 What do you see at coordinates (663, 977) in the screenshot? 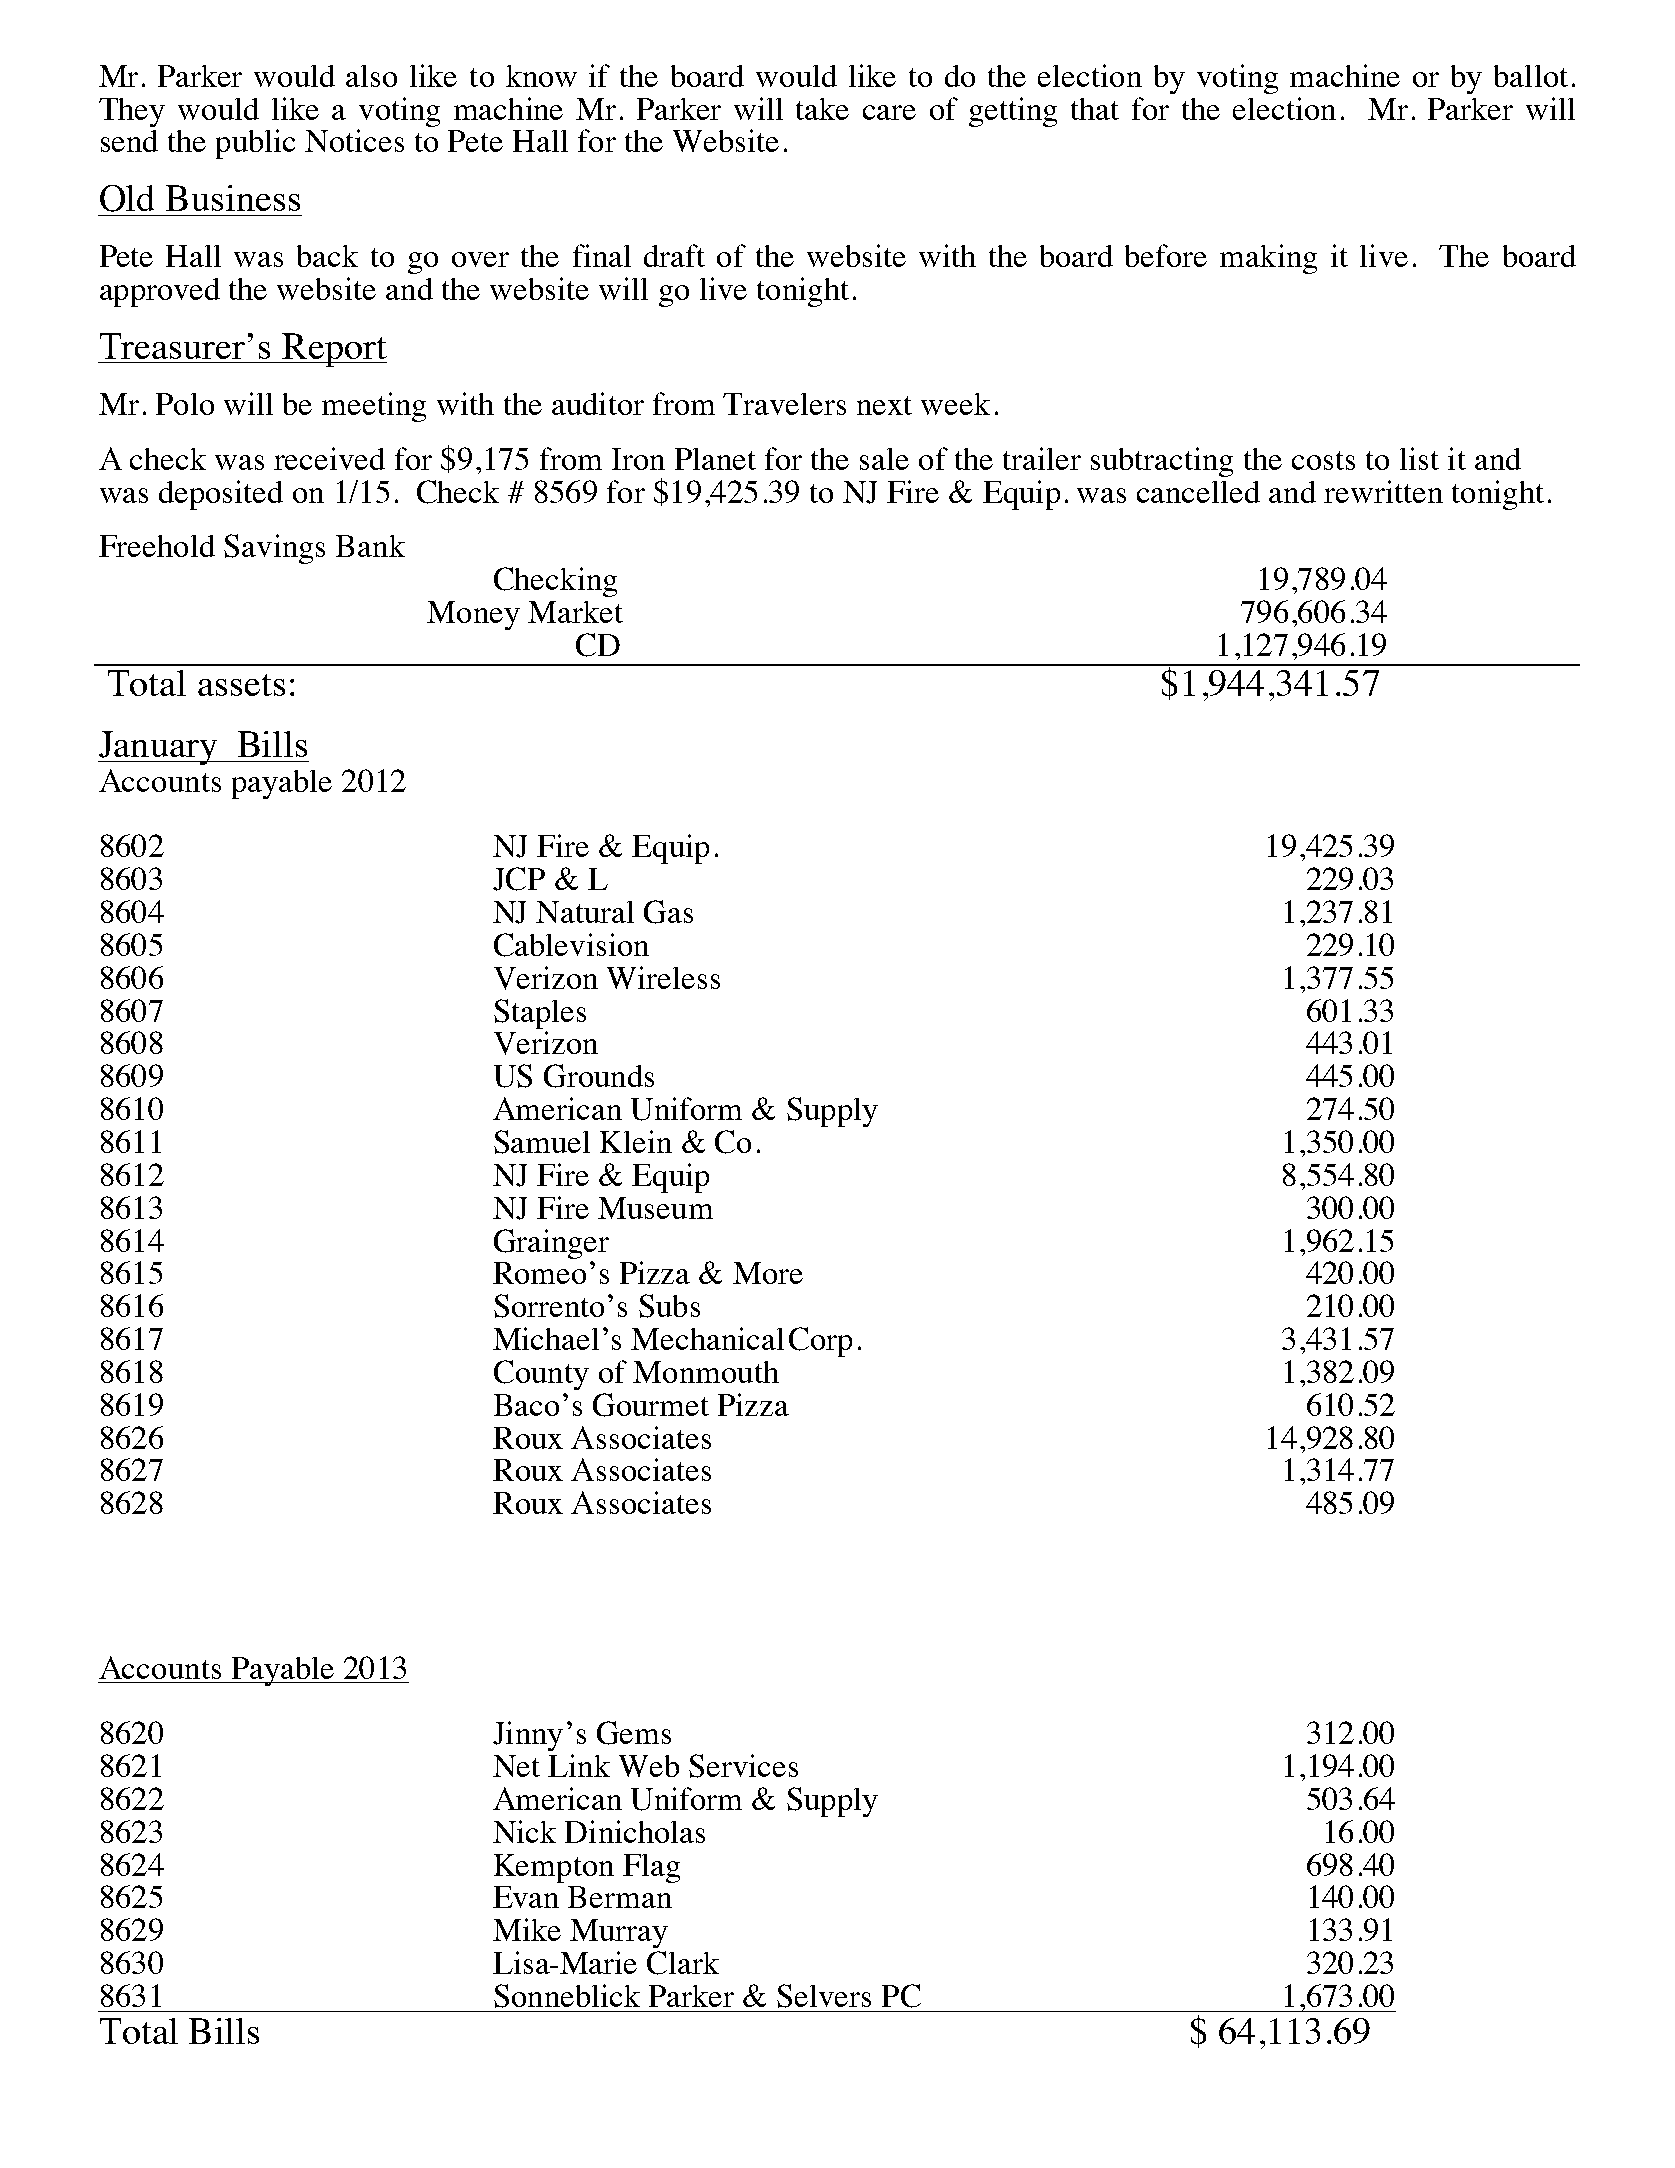
I see `Wireless` at bounding box center [663, 977].
